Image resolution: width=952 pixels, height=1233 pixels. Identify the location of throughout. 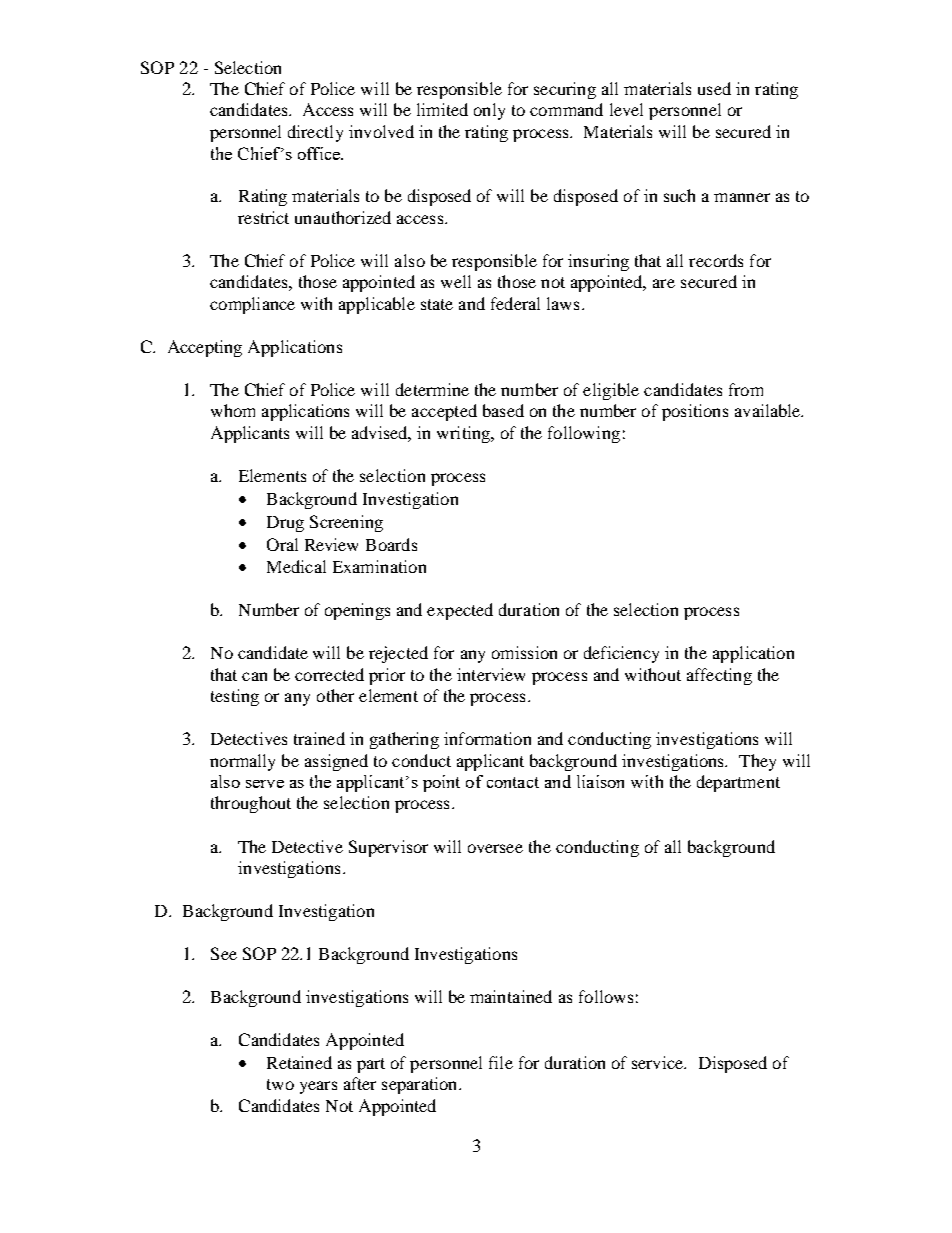
(251, 804).
